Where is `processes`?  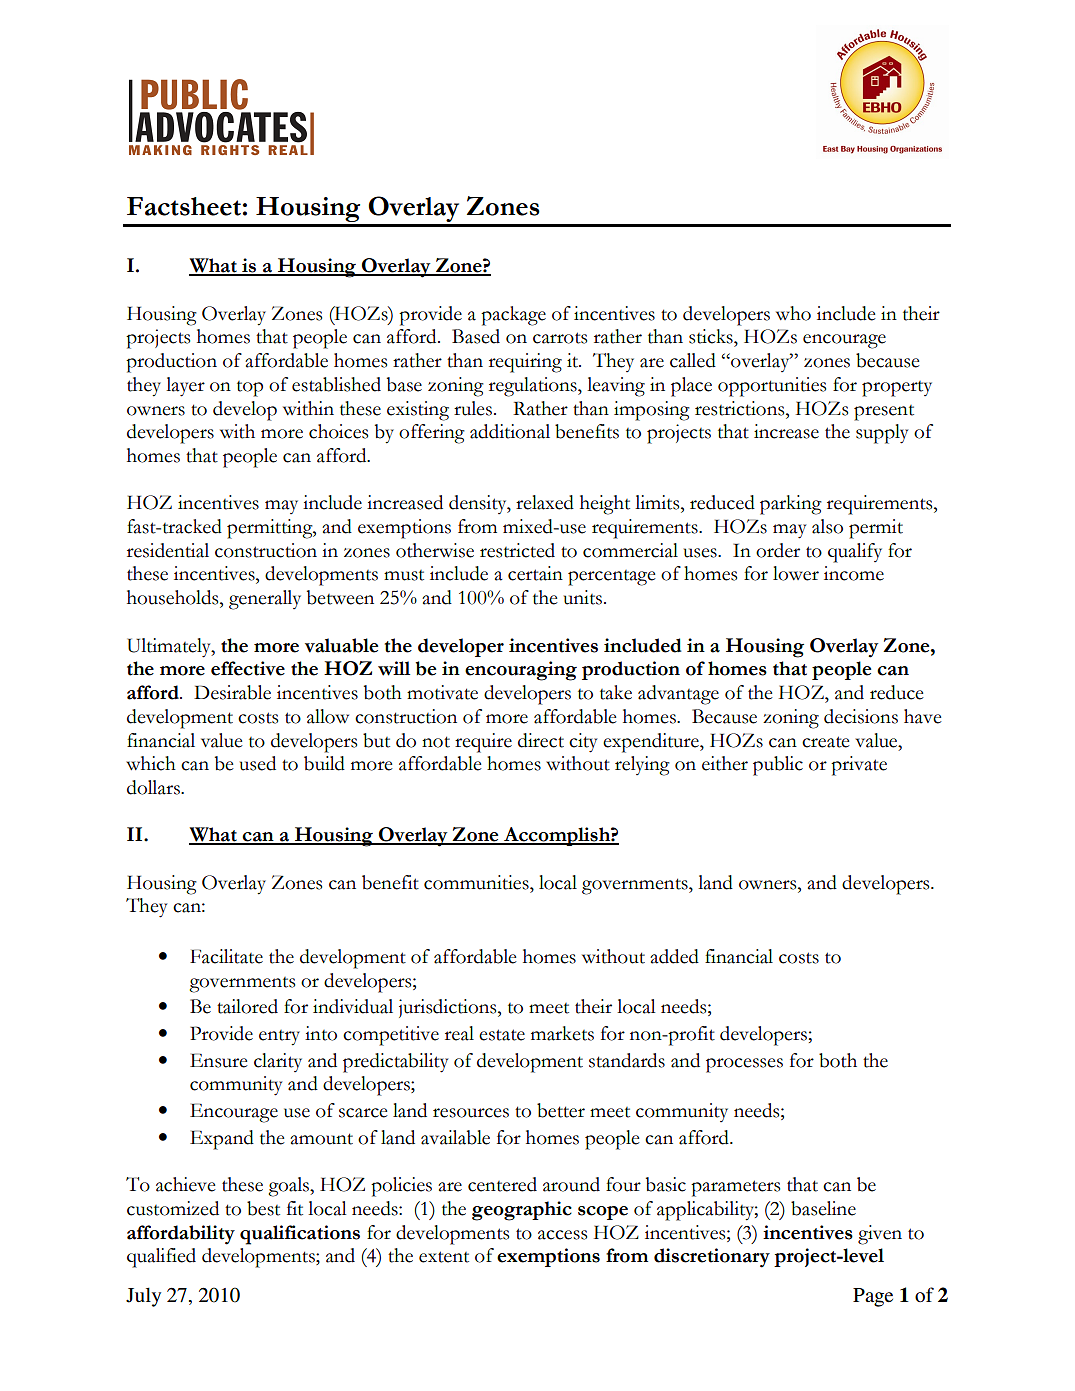
processes is located at coordinates (744, 1065).
